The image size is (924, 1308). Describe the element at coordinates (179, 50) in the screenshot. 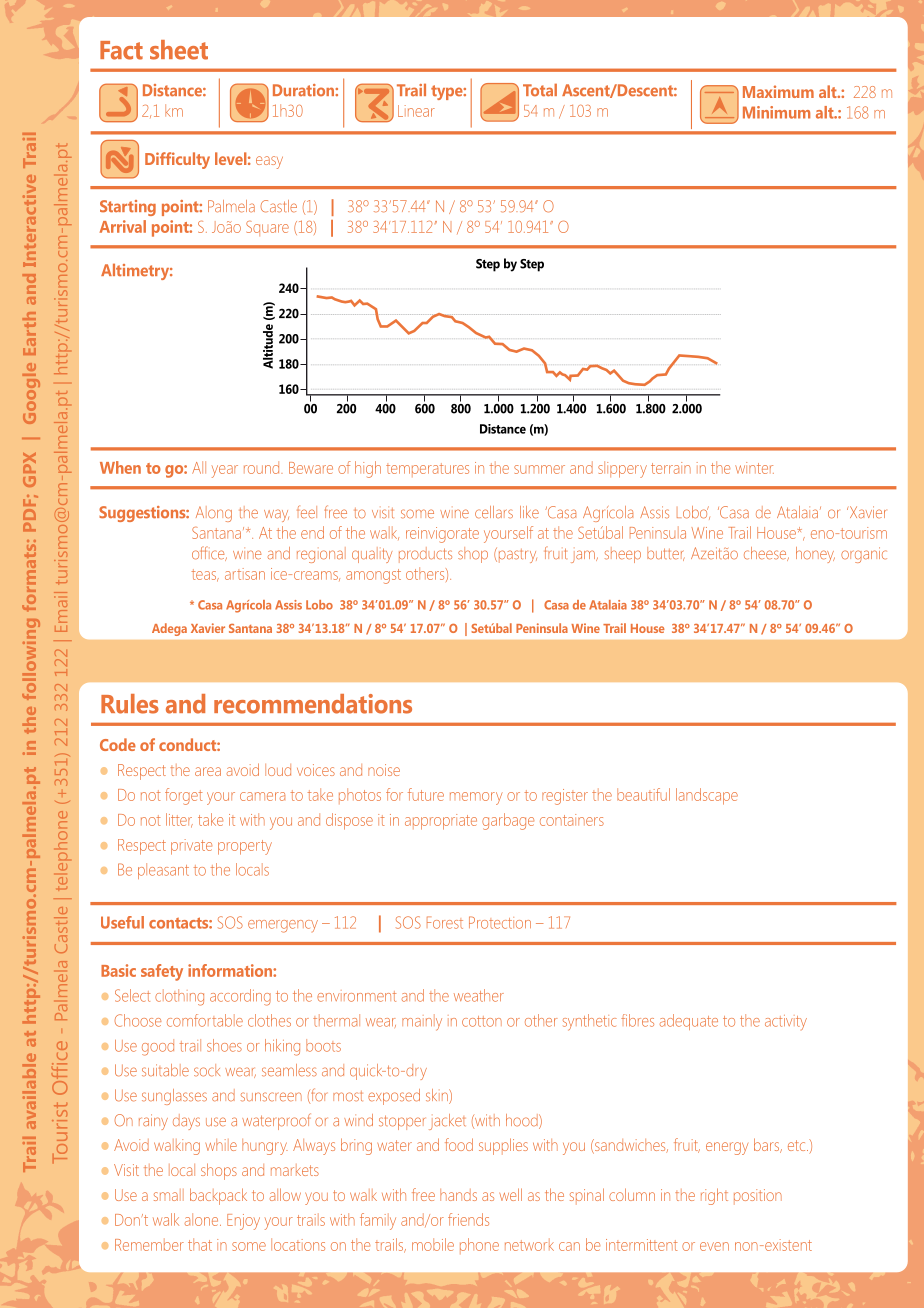

I see `sheet` at that location.
